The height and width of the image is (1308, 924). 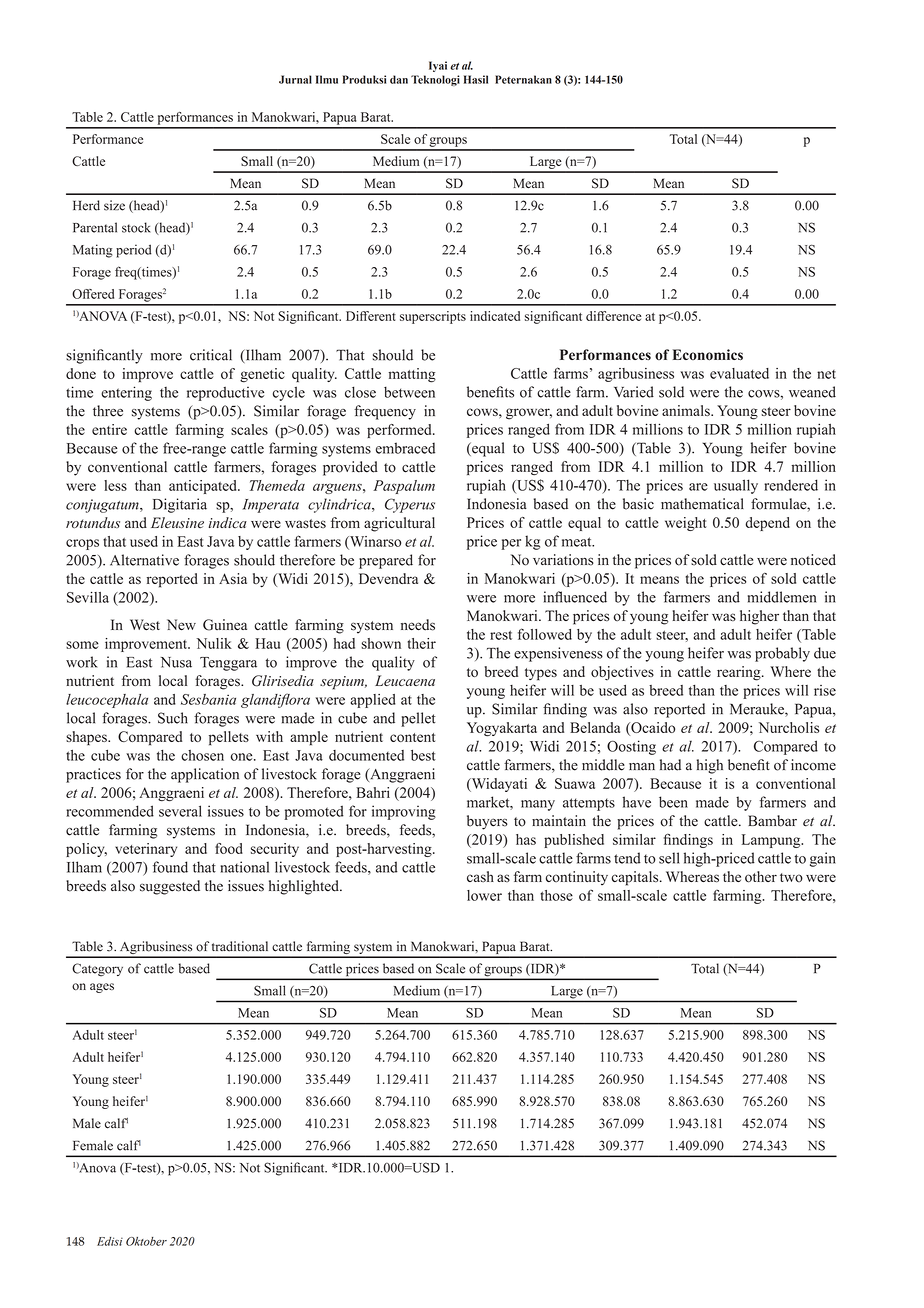 What do you see at coordinates (146, 1241) in the image?
I see `Oktober` at bounding box center [146, 1241].
